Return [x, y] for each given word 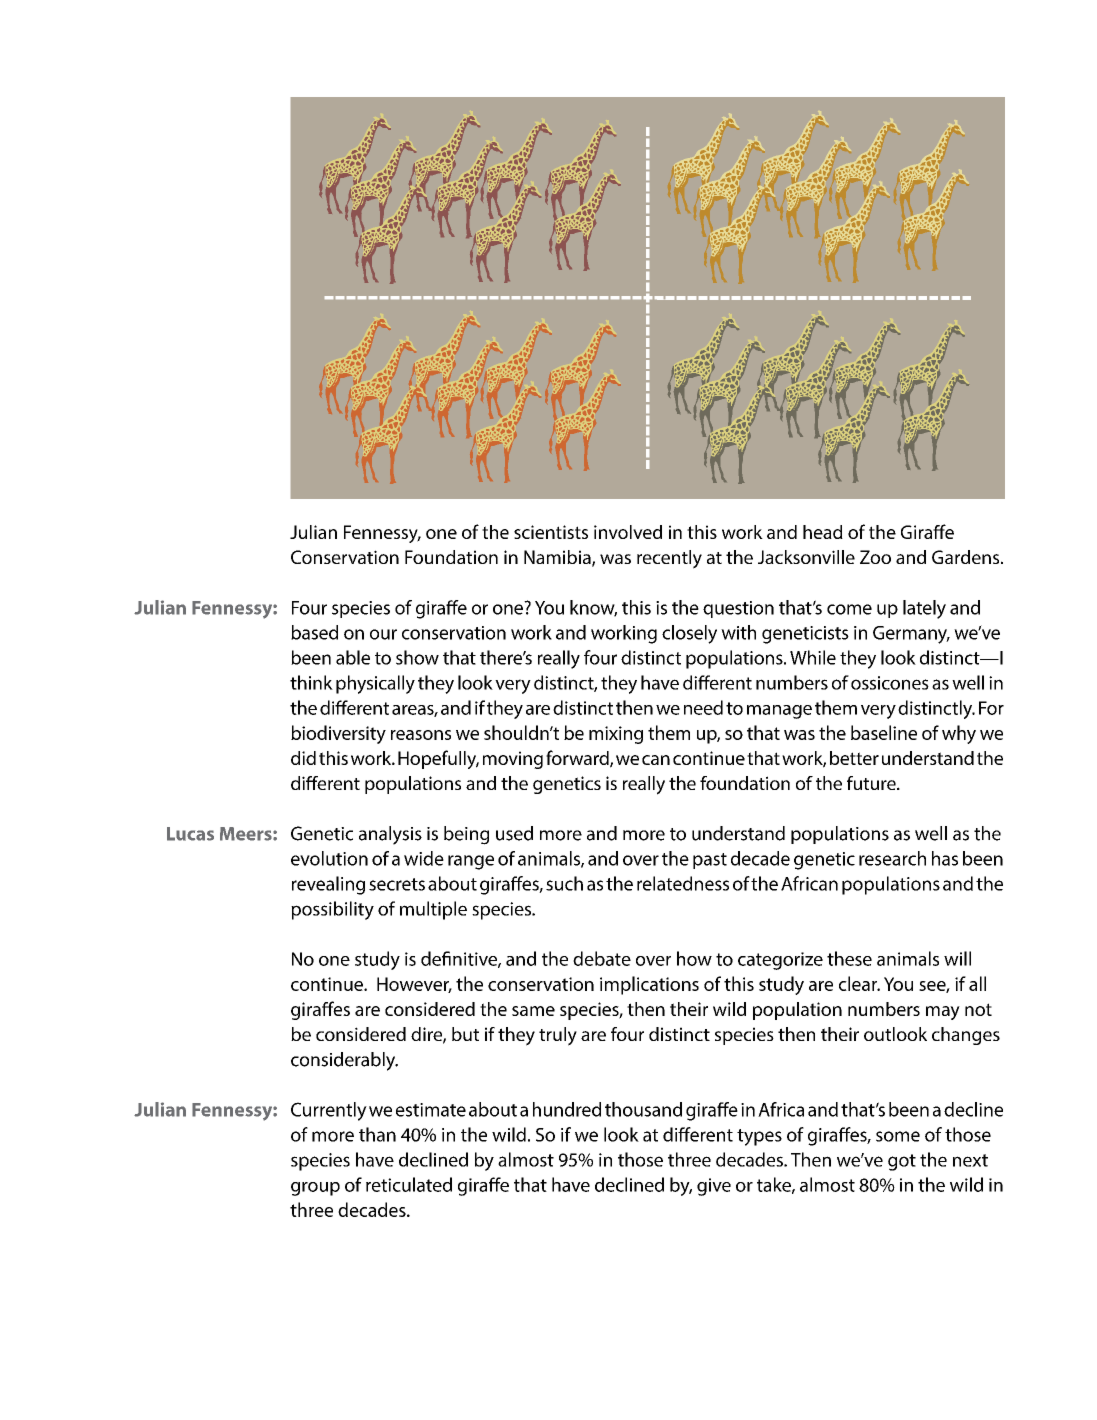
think [311, 682]
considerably [344, 1061]
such [564, 883]
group [315, 1189]
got [902, 1162]
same [533, 1011]
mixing [616, 735]
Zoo [875, 557]
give [714, 1187]
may [943, 1013]
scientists [551, 532]
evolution [329, 858]
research [892, 858]
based [314, 632]
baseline [884, 732]
